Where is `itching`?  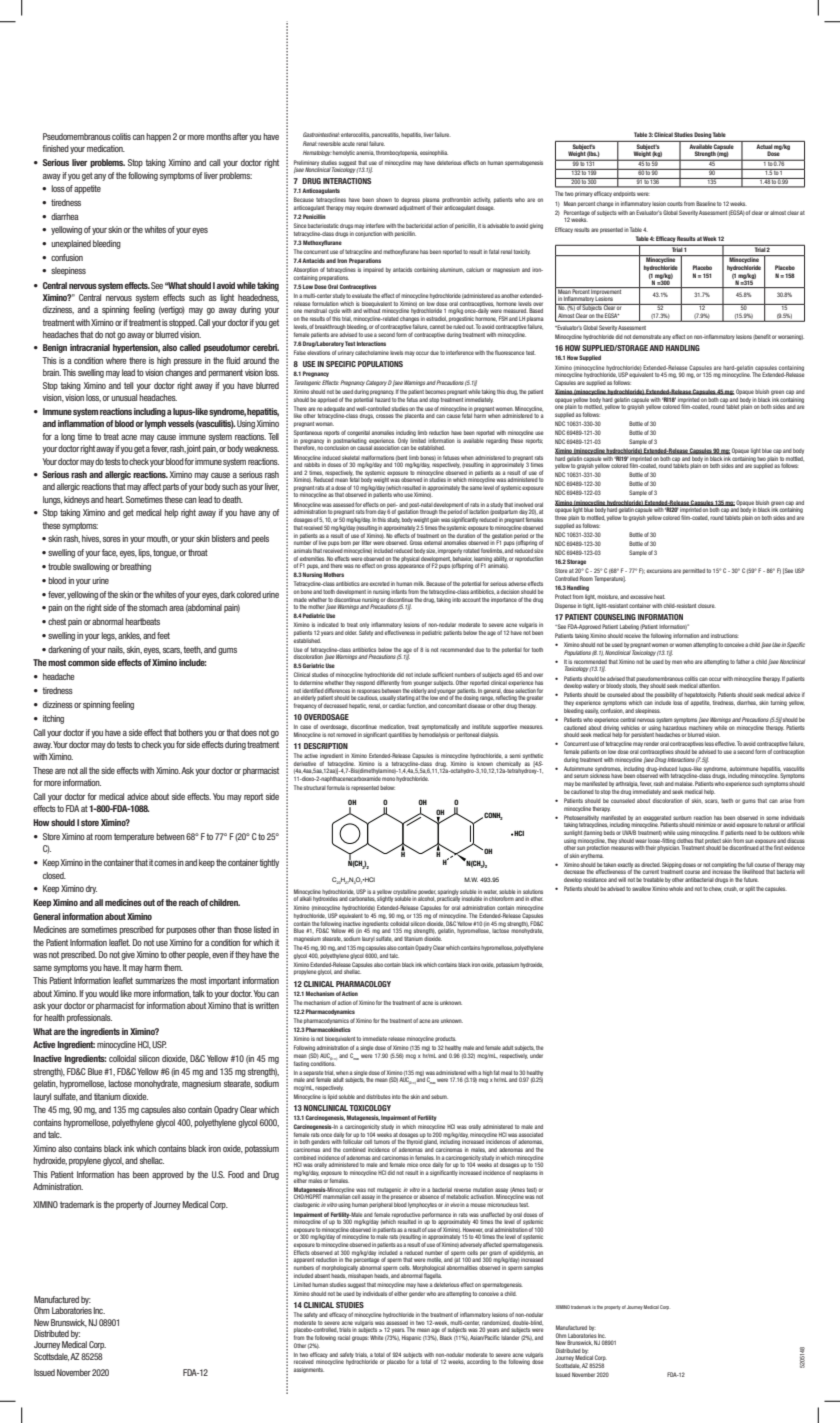
itching is located at coordinates (53, 719).
